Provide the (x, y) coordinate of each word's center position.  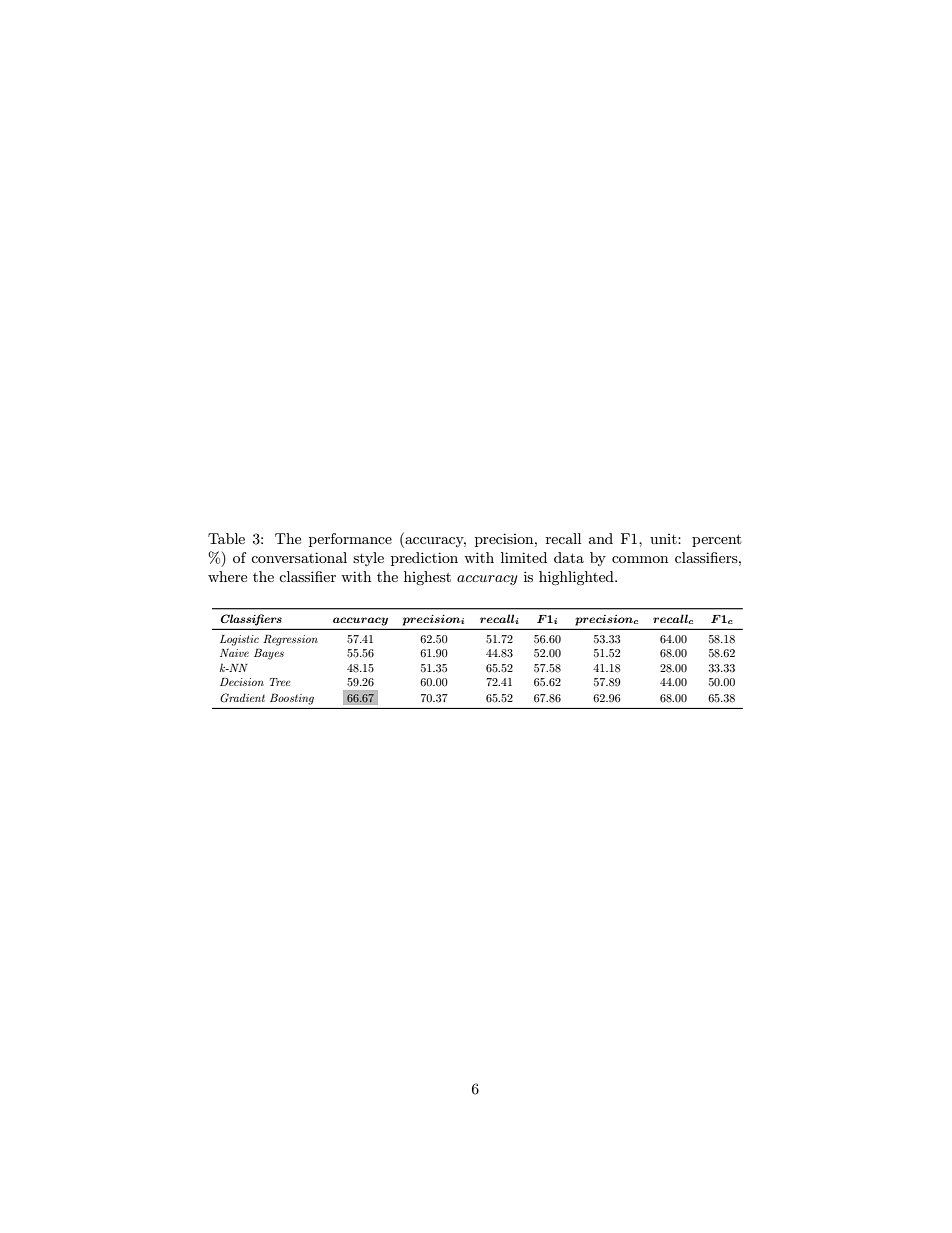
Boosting (292, 699)
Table (226, 538)
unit (664, 539)
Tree (280, 682)
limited (524, 557)
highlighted (577, 578)
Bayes (269, 654)
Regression (290, 640)
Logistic (239, 640)
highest (427, 578)
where (227, 576)
